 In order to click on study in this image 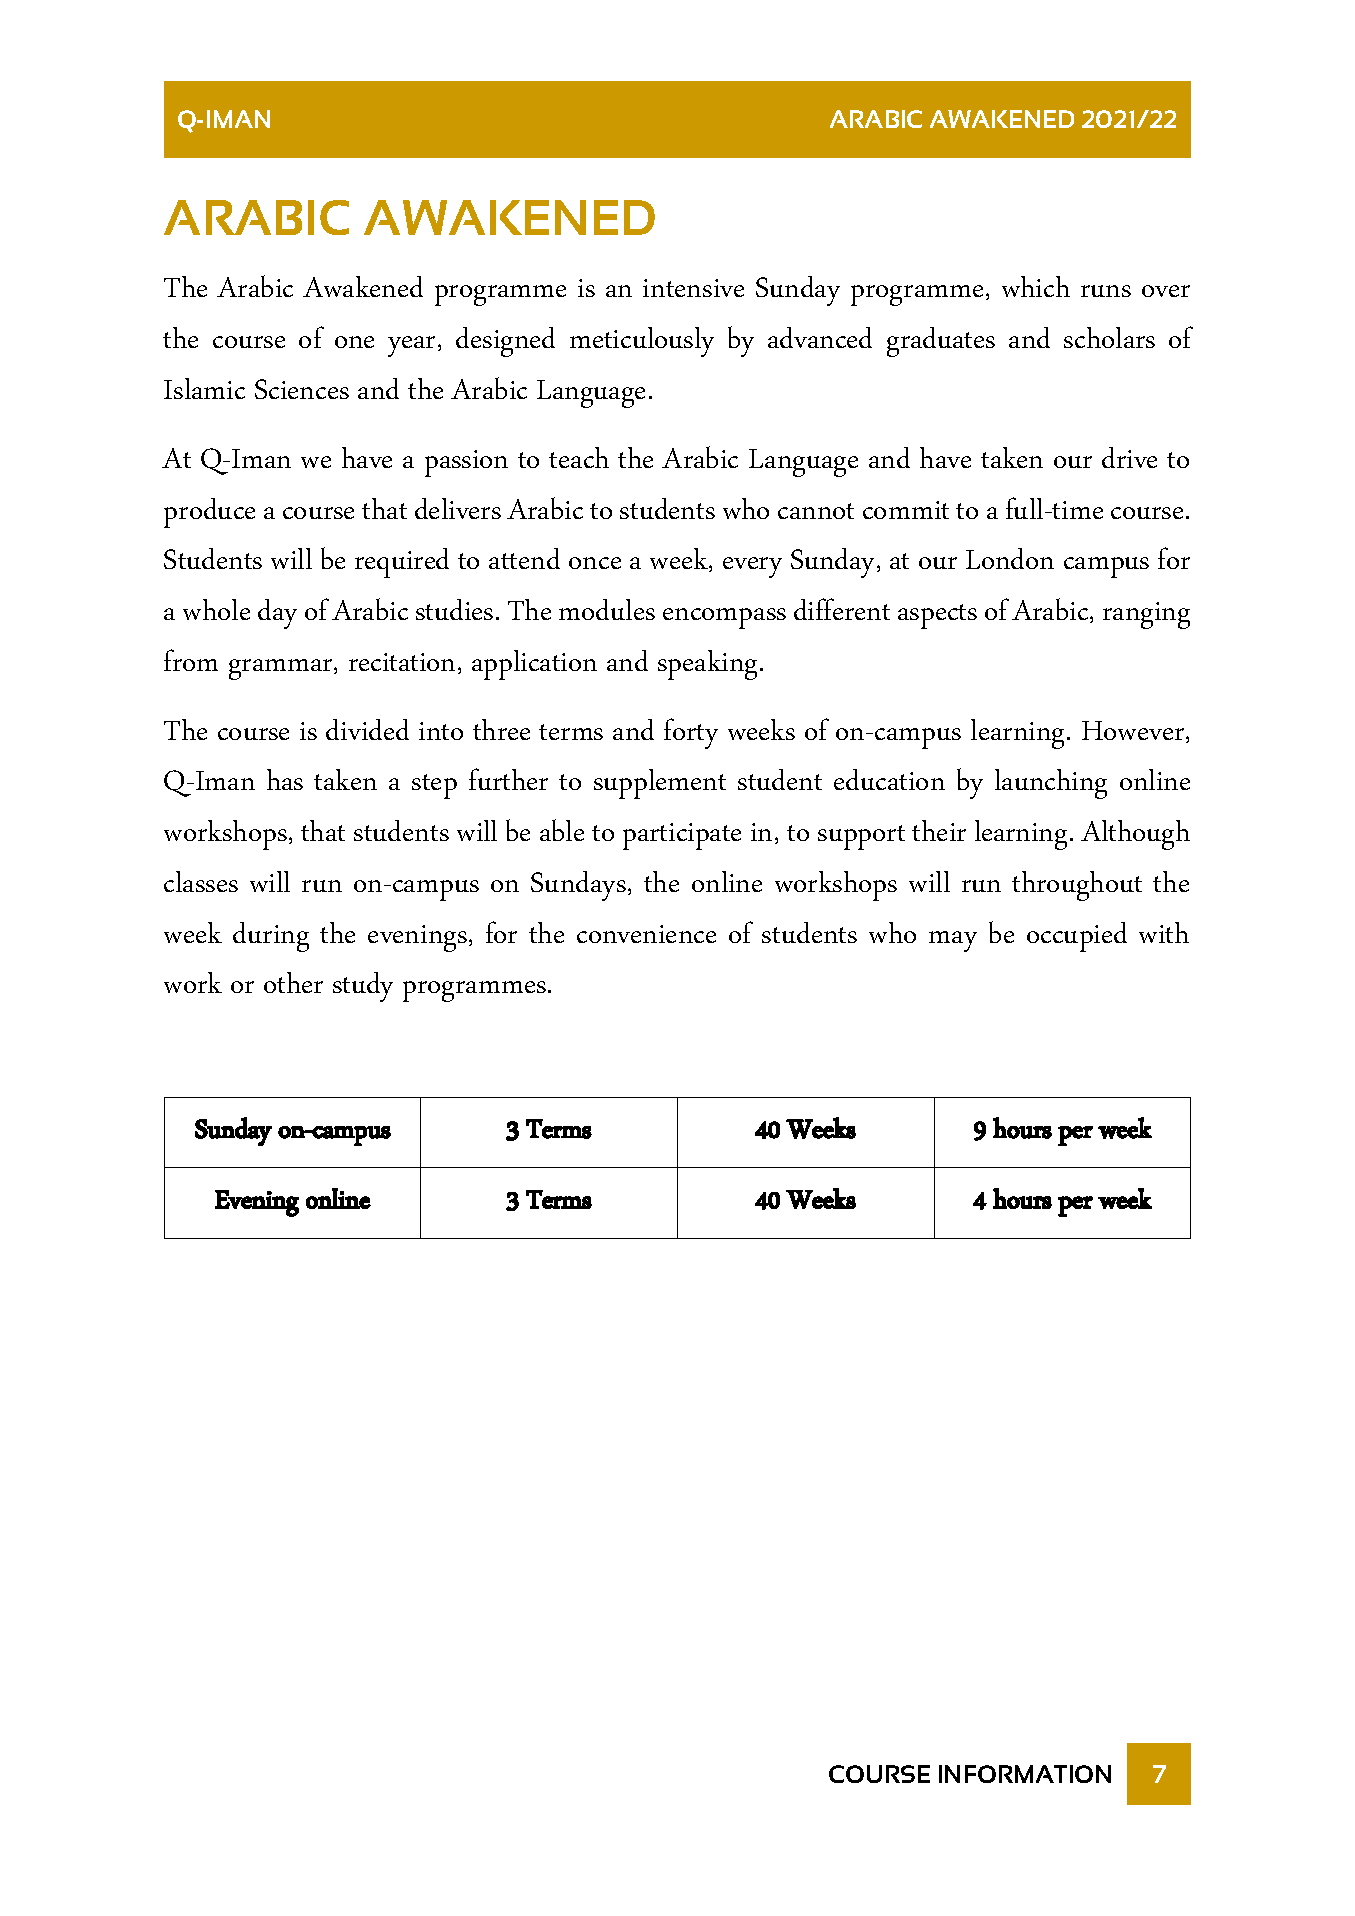, I will do `click(363, 987)`.
